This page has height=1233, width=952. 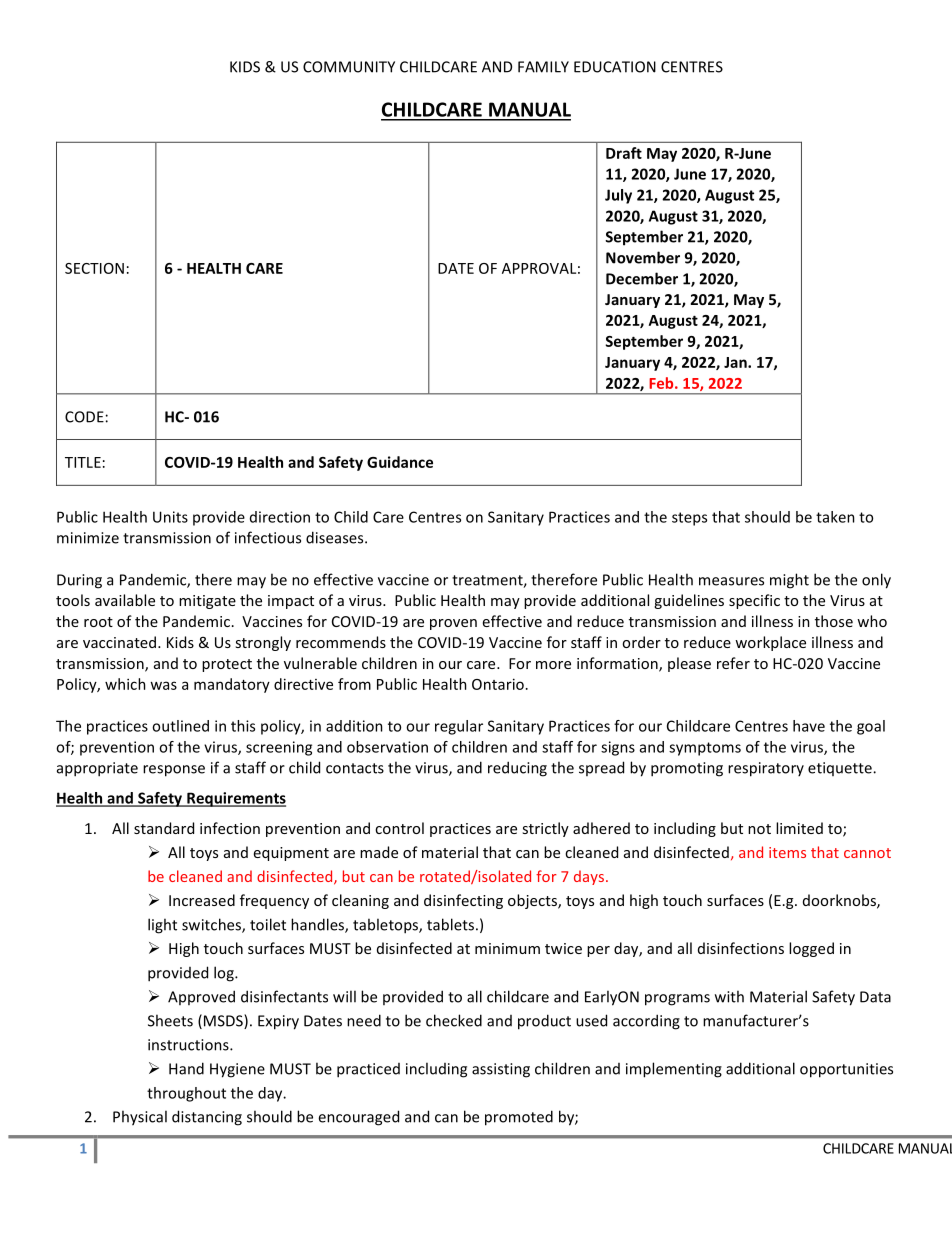 What do you see at coordinates (545, 829) in the page?
I see `strictly` at bounding box center [545, 829].
